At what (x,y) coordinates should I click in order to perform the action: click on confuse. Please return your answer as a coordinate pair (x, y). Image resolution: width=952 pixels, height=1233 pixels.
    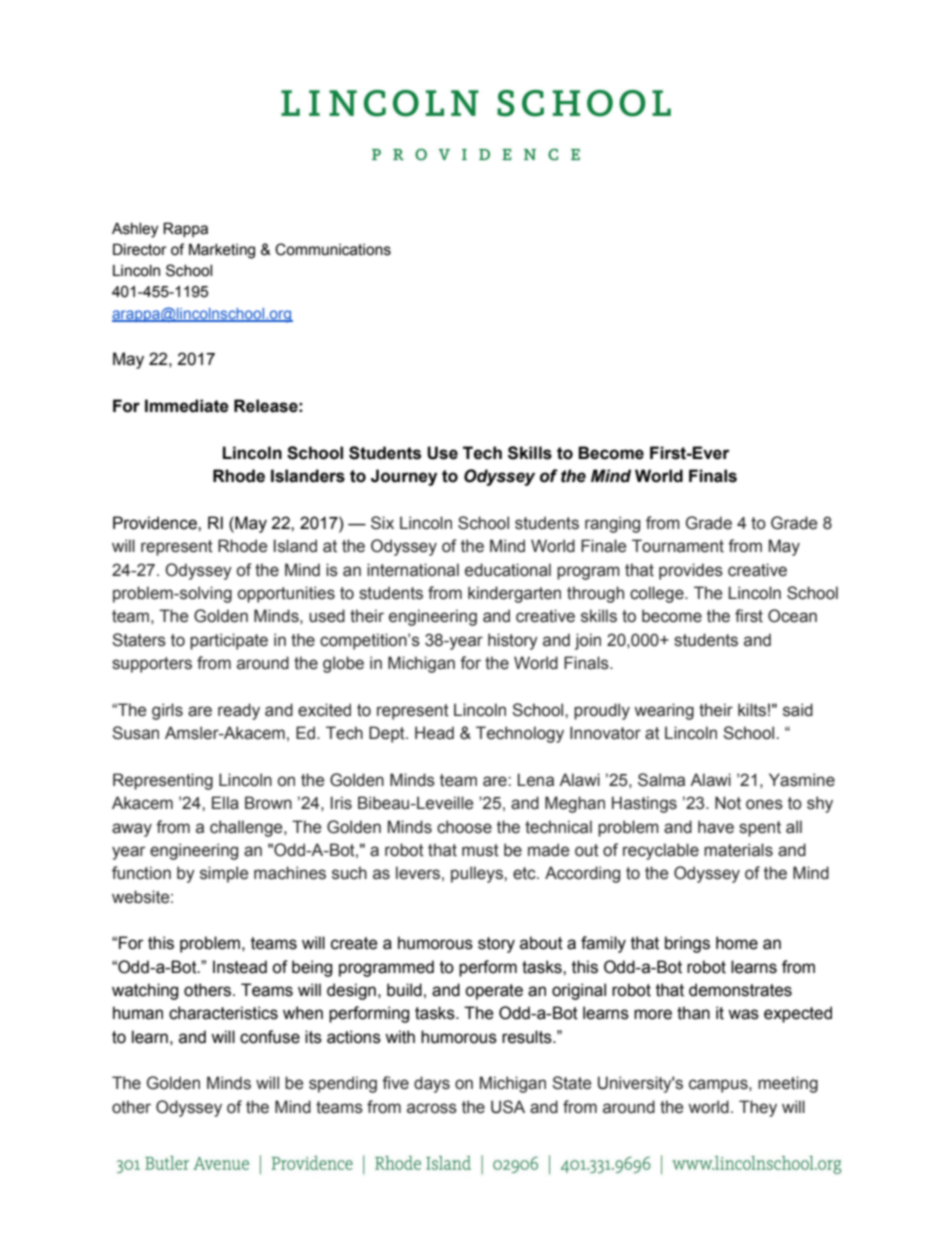
    Looking at the image, I should click on (270, 1037).
